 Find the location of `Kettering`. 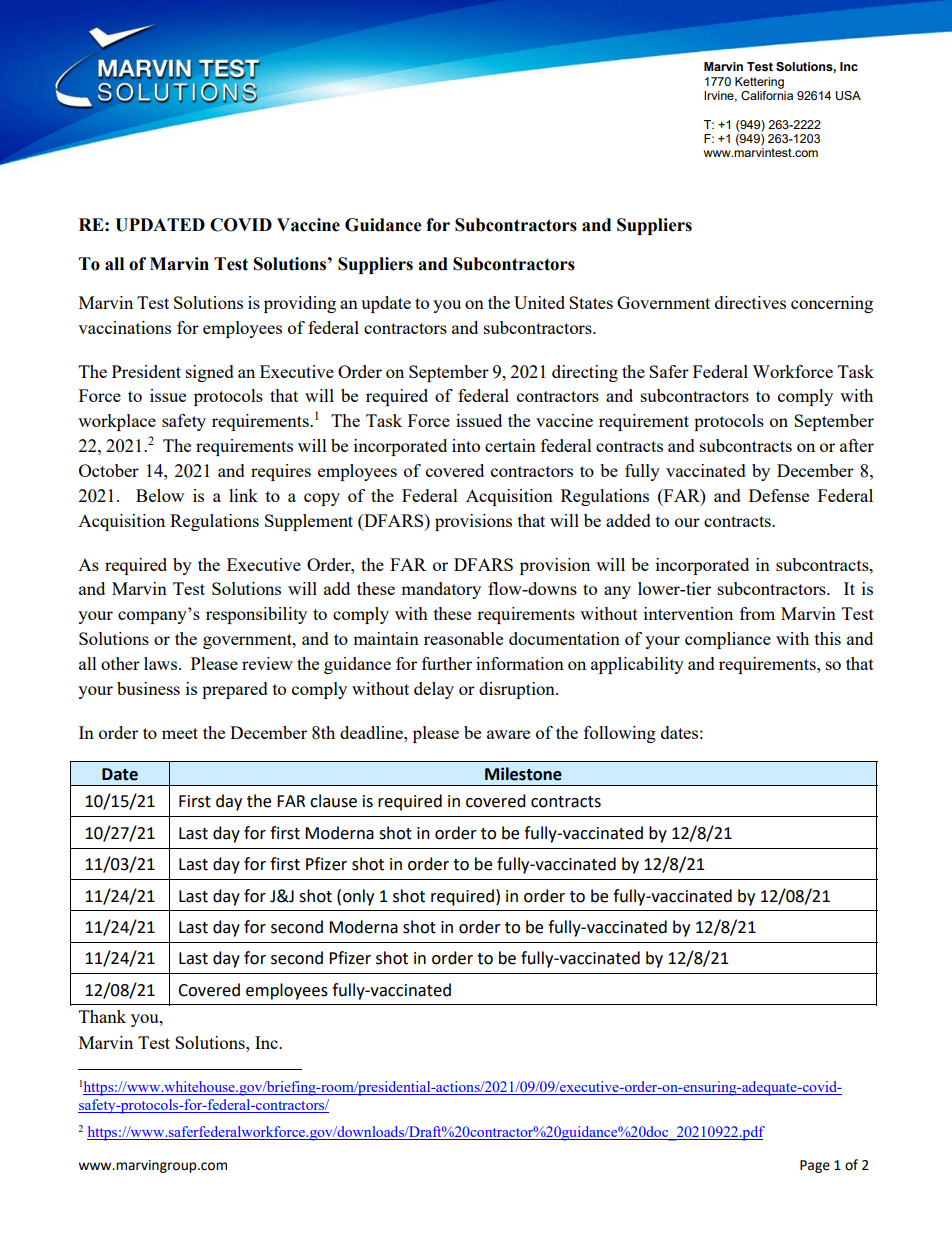

Kettering is located at coordinates (759, 83).
